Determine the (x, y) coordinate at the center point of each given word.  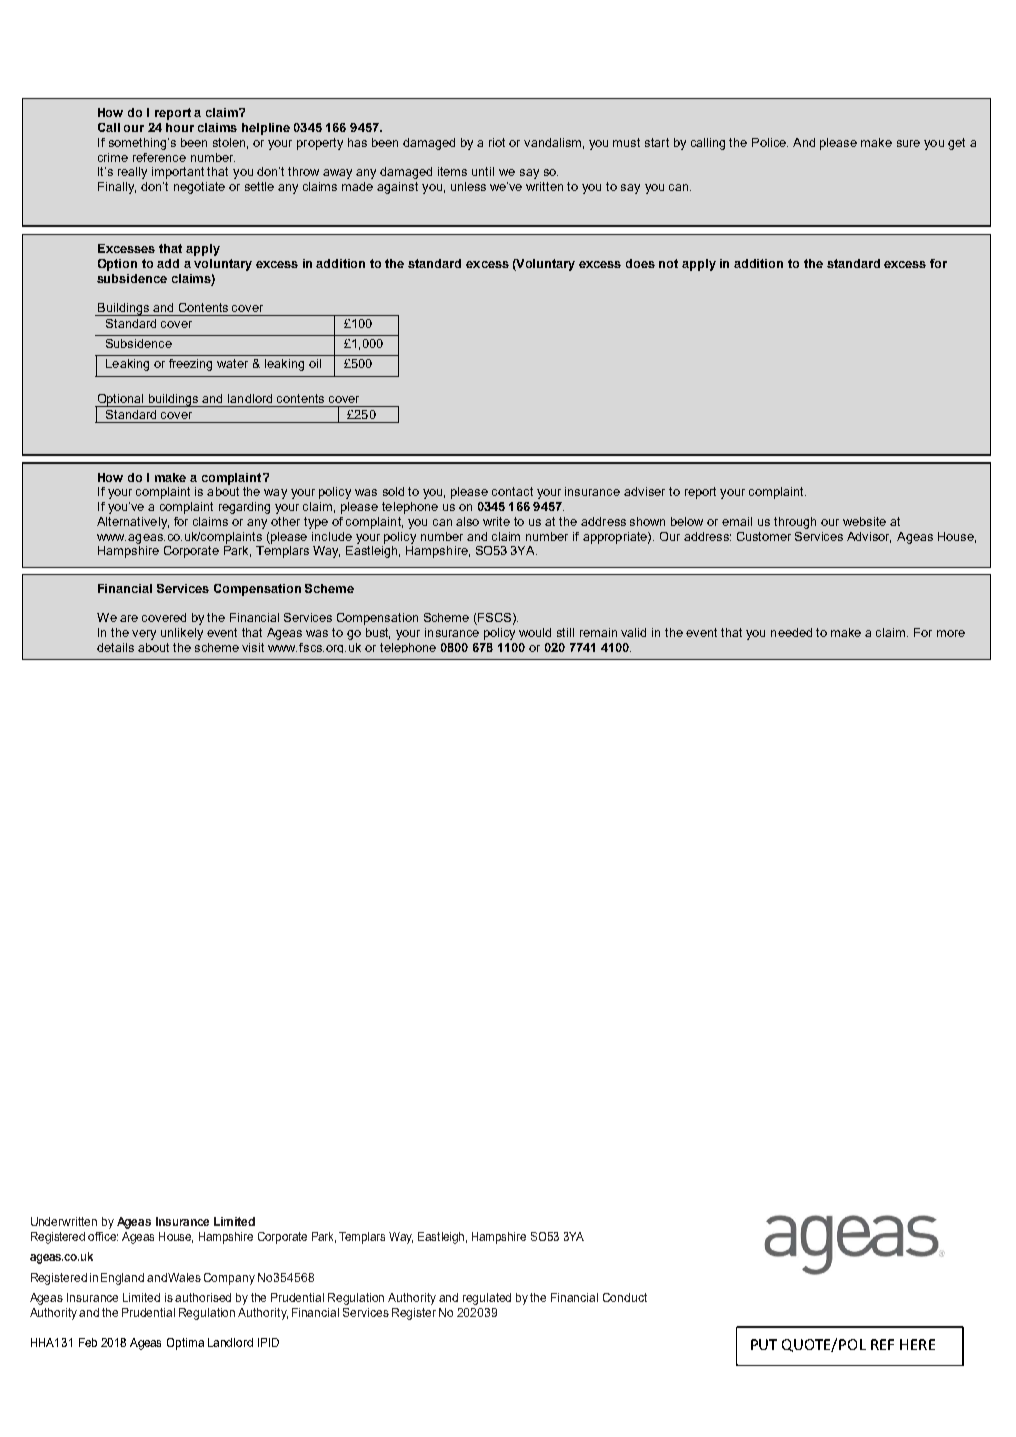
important (178, 173)
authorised (203, 1297)
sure (908, 143)
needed (791, 632)
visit (253, 647)
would (535, 632)
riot (497, 142)
